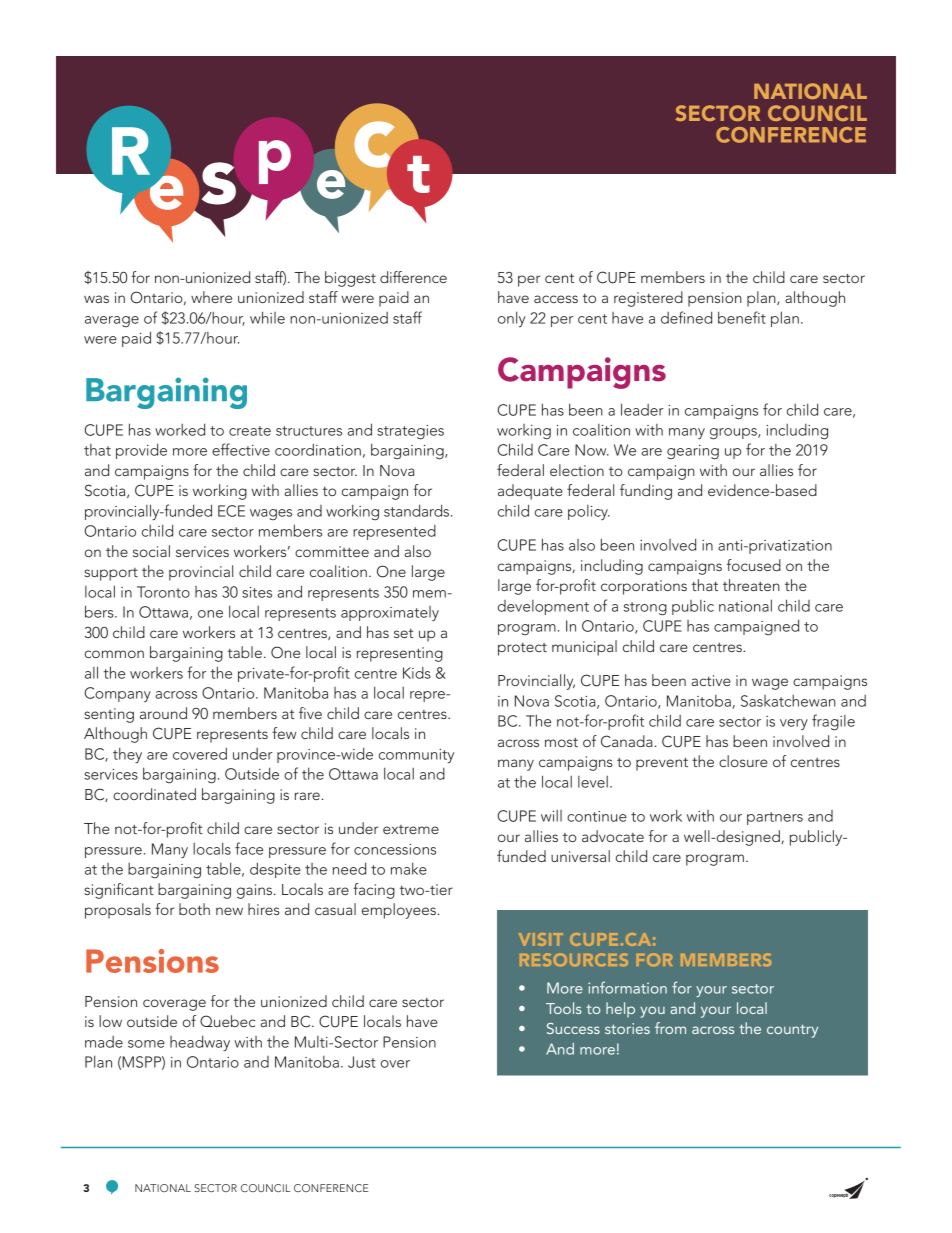 The image size is (952, 1233). What do you see at coordinates (530, 492) in the image?
I see `adequate` at bounding box center [530, 492].
